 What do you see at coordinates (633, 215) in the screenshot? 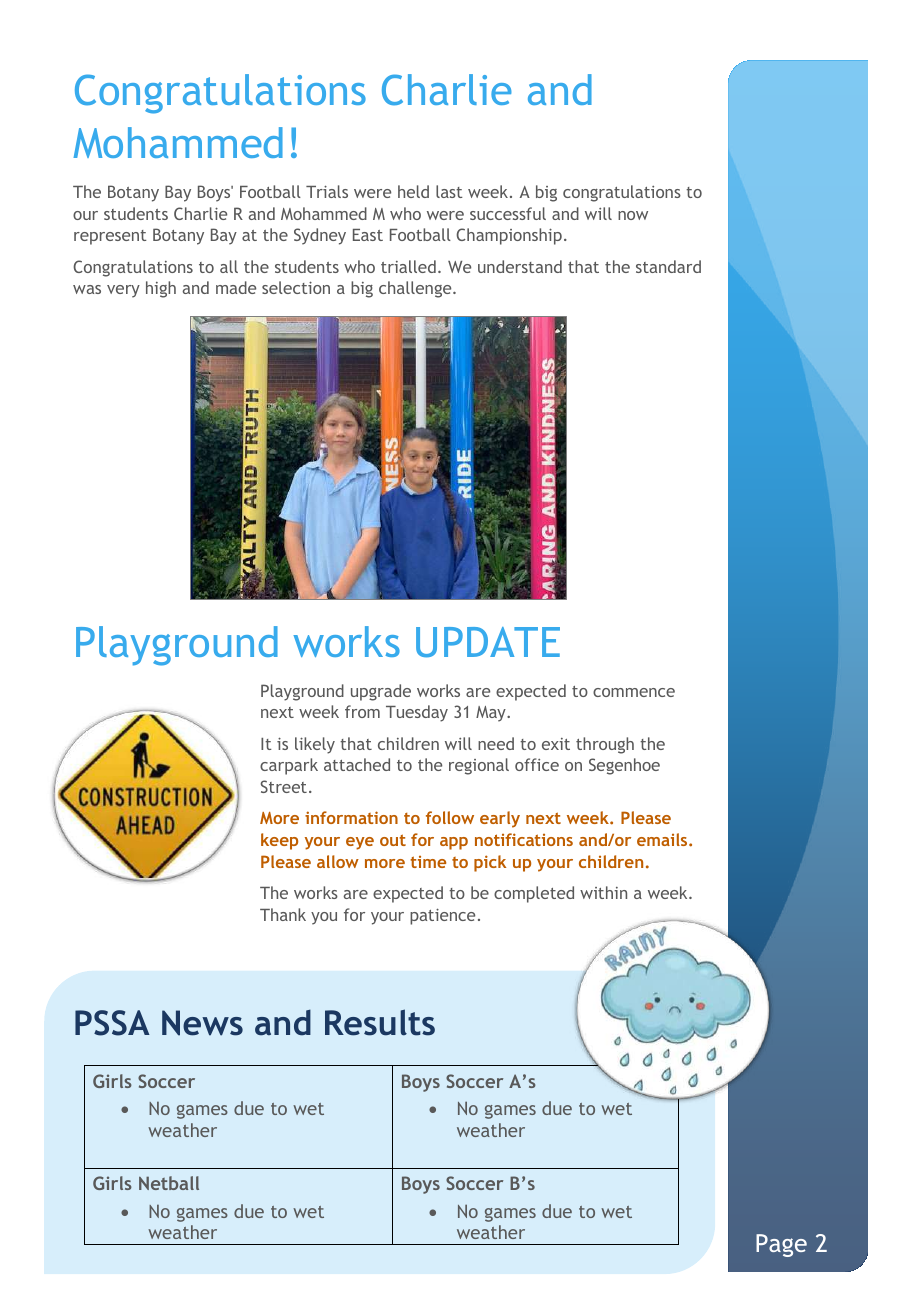
I see `now` at bounding box center [633, 215].
